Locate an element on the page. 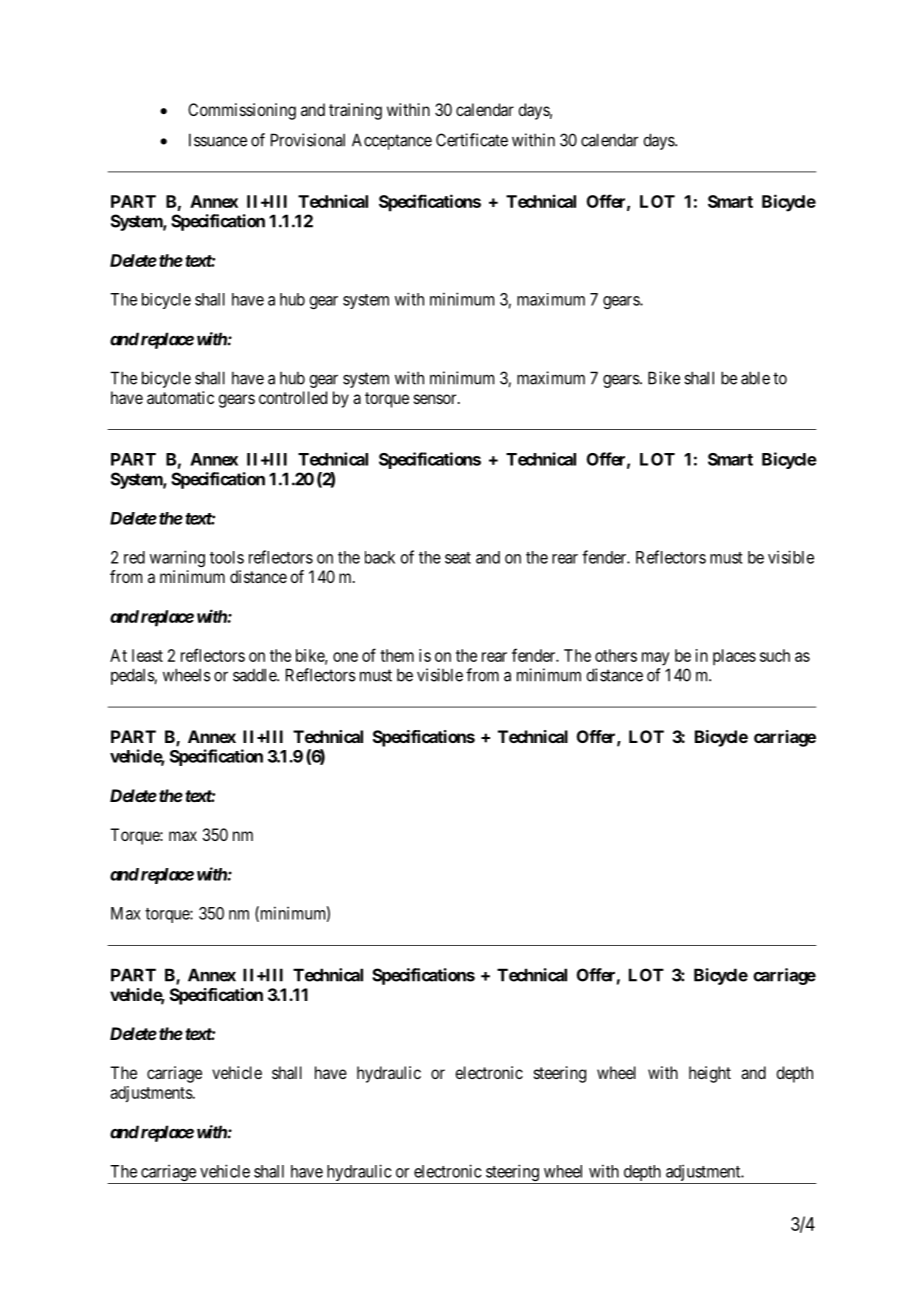  tools is located at coordinates (227, 557).
